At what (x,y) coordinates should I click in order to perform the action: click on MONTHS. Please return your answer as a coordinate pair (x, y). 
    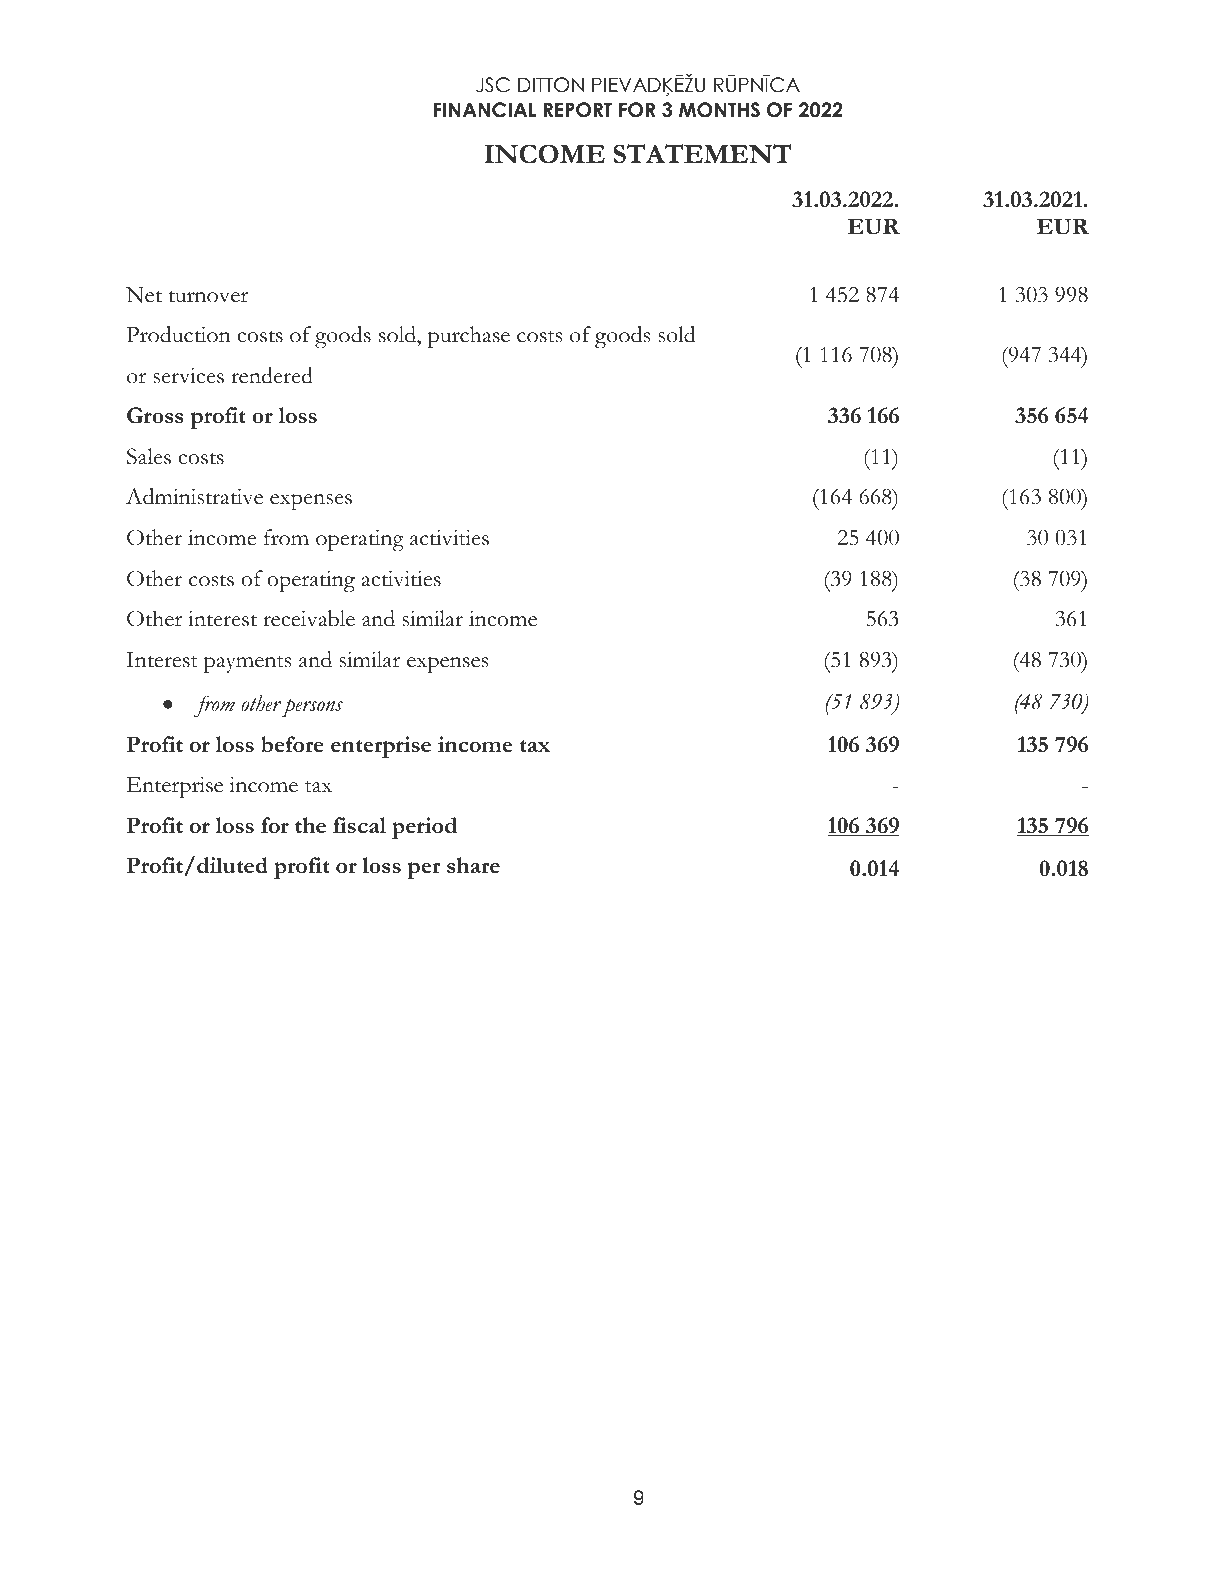
    Looking at the image, I should click on (719, 110).
